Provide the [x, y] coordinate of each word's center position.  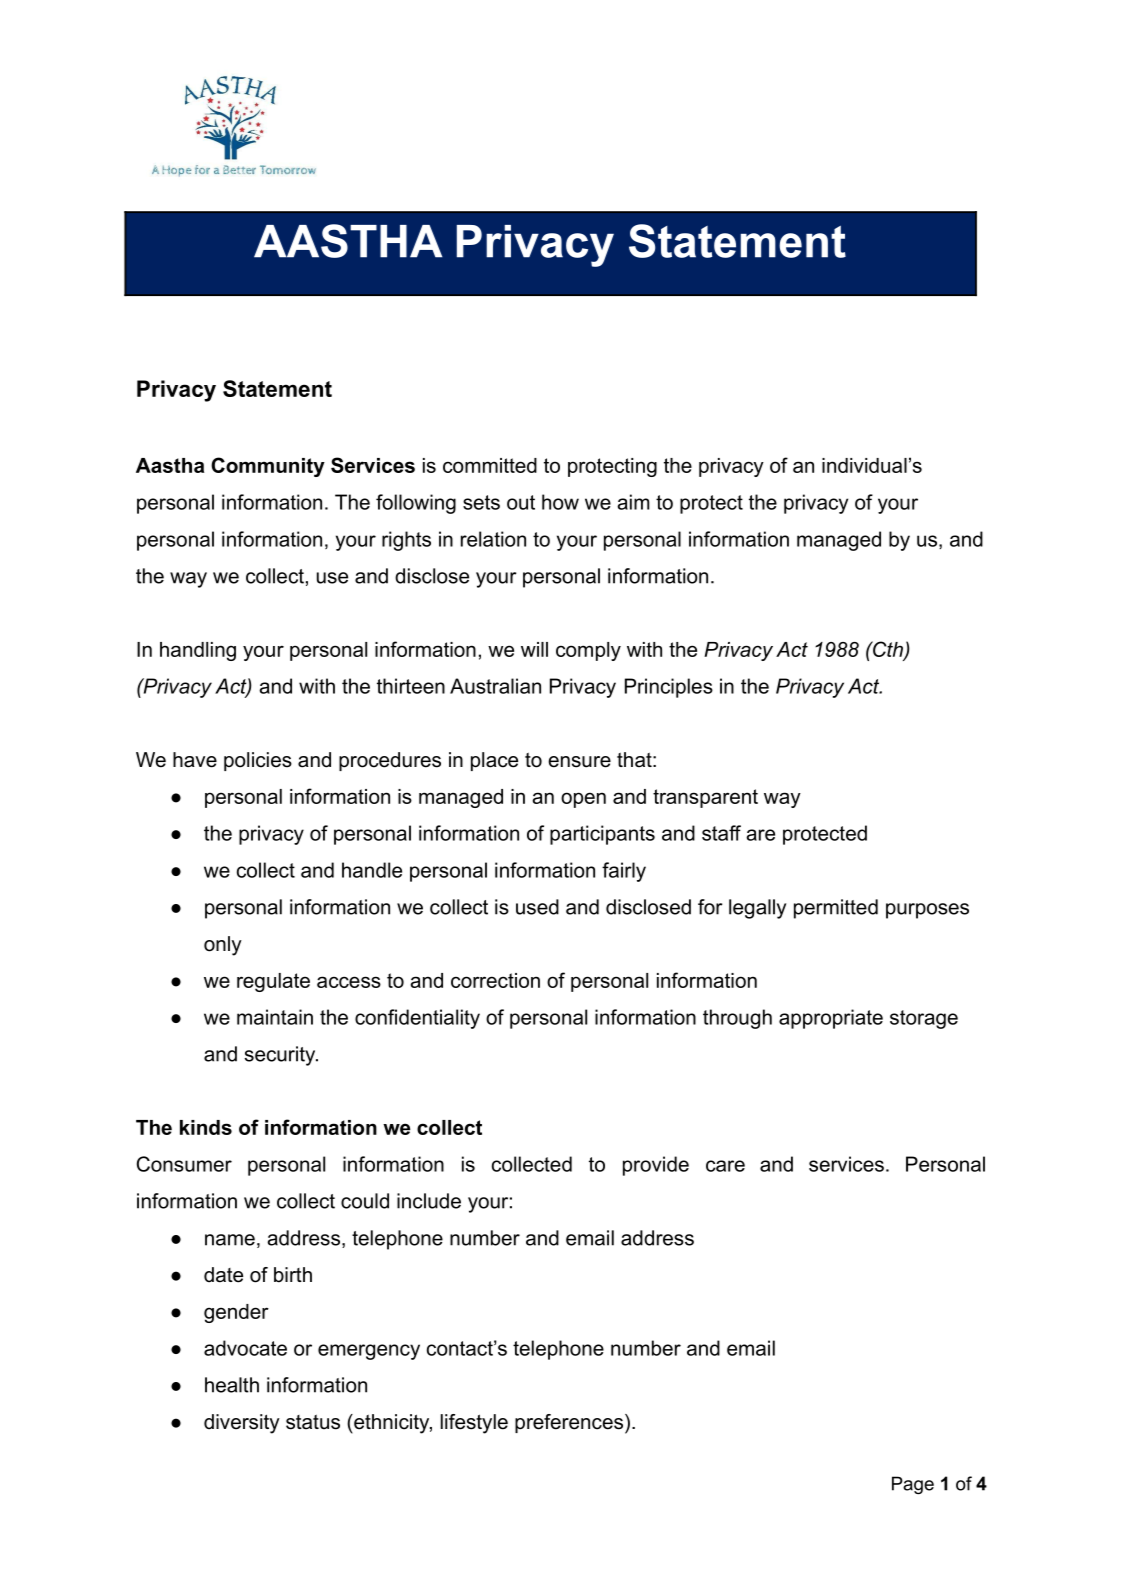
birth [293, 1275]
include [429, 1201]
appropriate [831, 1019]
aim [633, 502]
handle [372, 870]
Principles [669, 688]
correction [495, 980]
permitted [836, 909]
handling [198, 651]
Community [268, 467]
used [537, 907]
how [560, 502]
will [534, 649]
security [281, 1056]
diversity [242, 1424]
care [725, 1166]
